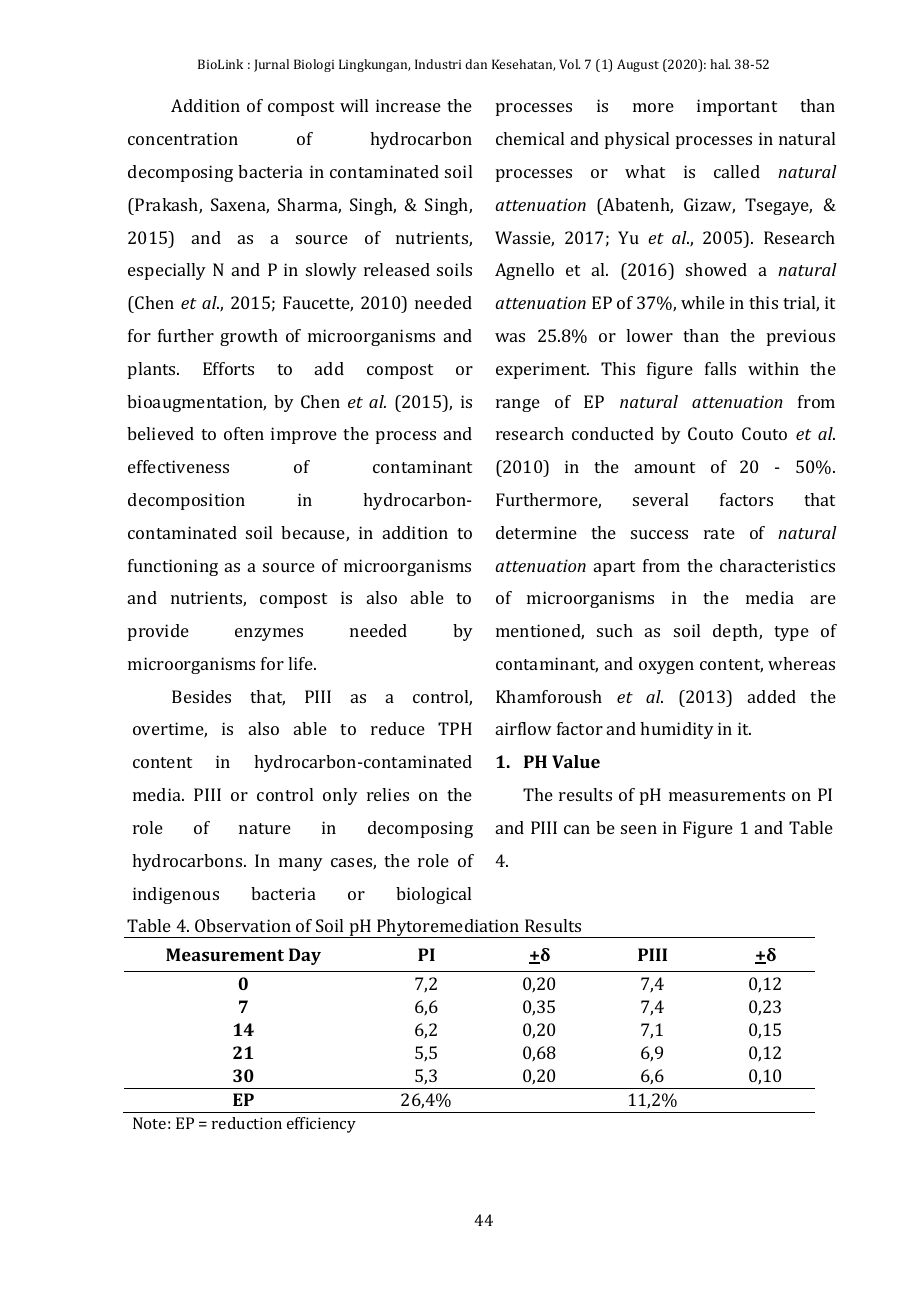 The width and height of the screenshot is (924, 1308). I want to click on efficiency, so click(321, 1125).
